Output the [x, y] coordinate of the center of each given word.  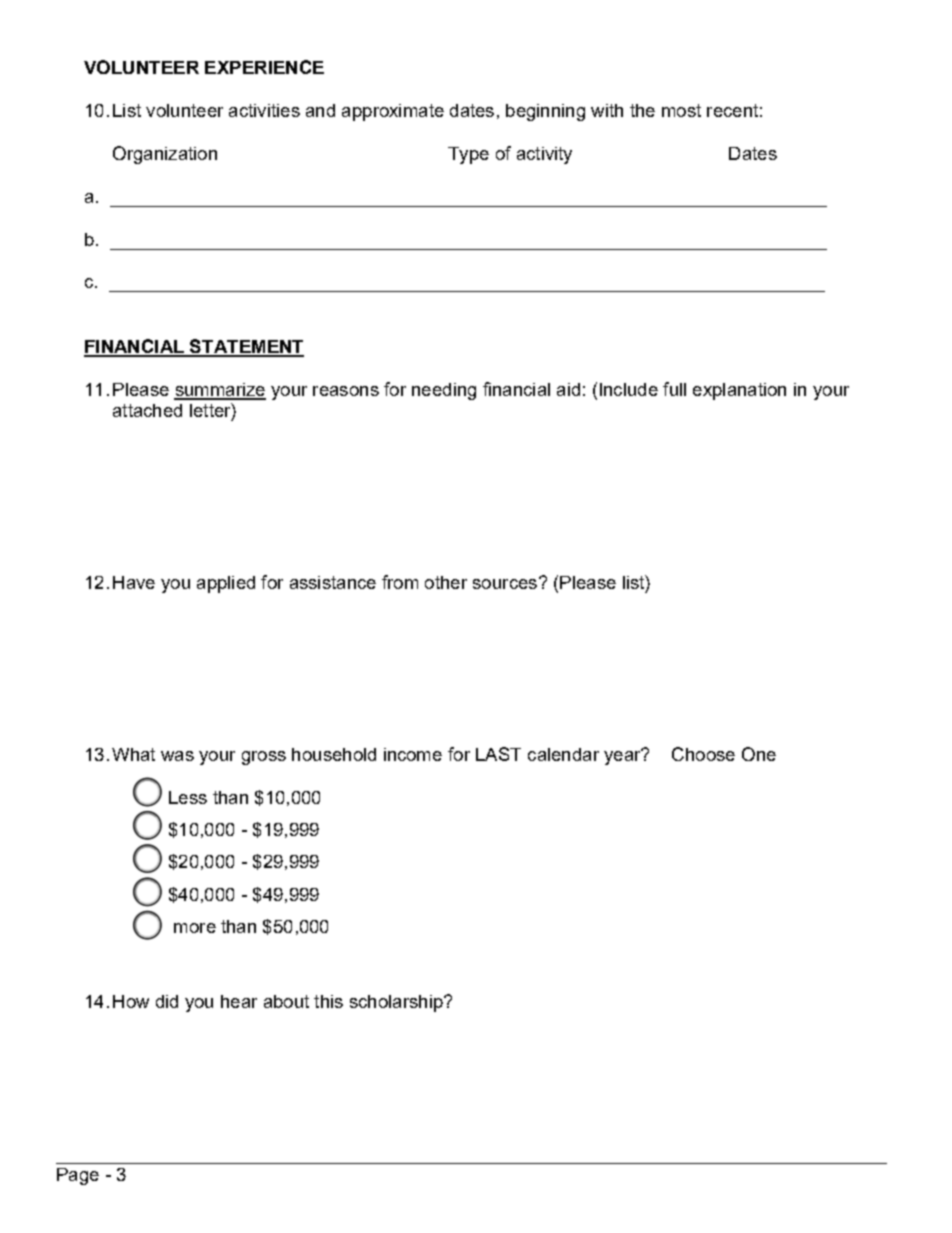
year [623, 757]
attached [147, 410]
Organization [165, 155]
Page [78, 1176]
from [400, 582]
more [195, 928]
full [674, 389]
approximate [393, 112]
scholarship [397, 1003]
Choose [703, 754]
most [681, 110]
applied [226, 584]
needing [444, 391]
